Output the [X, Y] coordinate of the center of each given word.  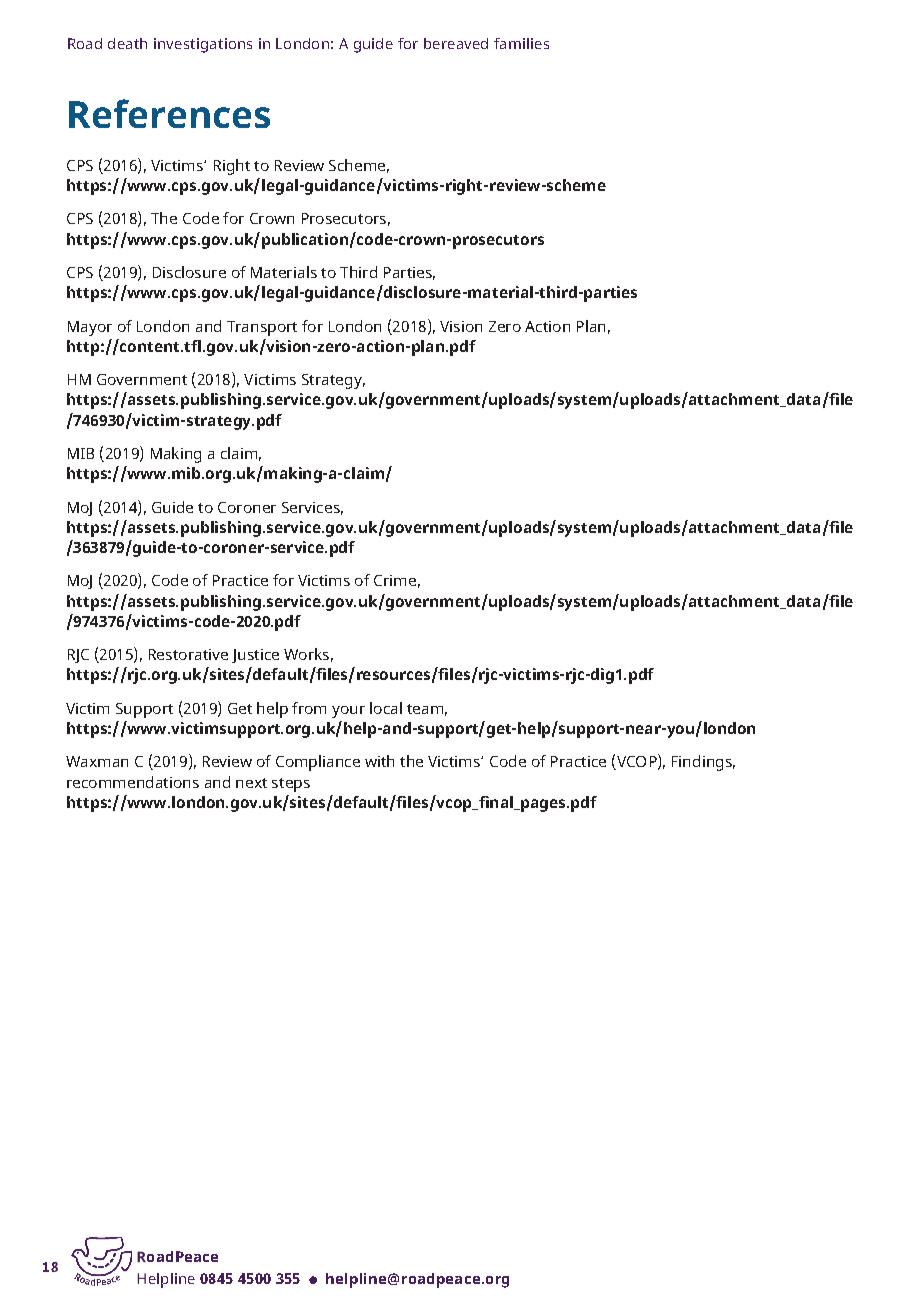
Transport [262, 328]
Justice [255, 656]
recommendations [133, 782]
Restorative [188, 654]
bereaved [456, 43]
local [386, 708]
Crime [395, 580]
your [348, 712]
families [521, 43]
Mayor [90, 328]
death [127, 43]
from [309, 708]
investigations [203, 45]
